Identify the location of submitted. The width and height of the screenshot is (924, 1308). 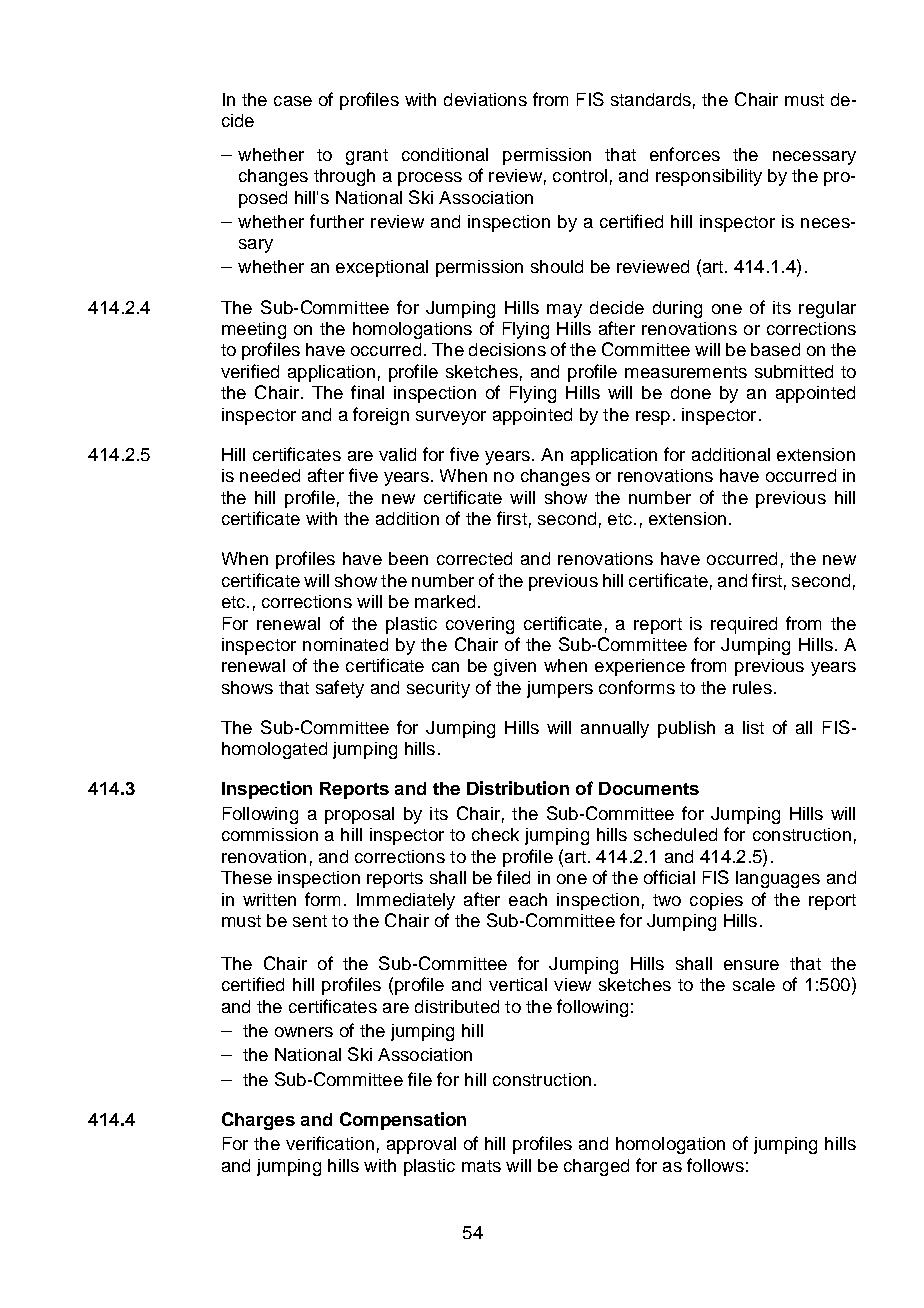
(794, 371).
